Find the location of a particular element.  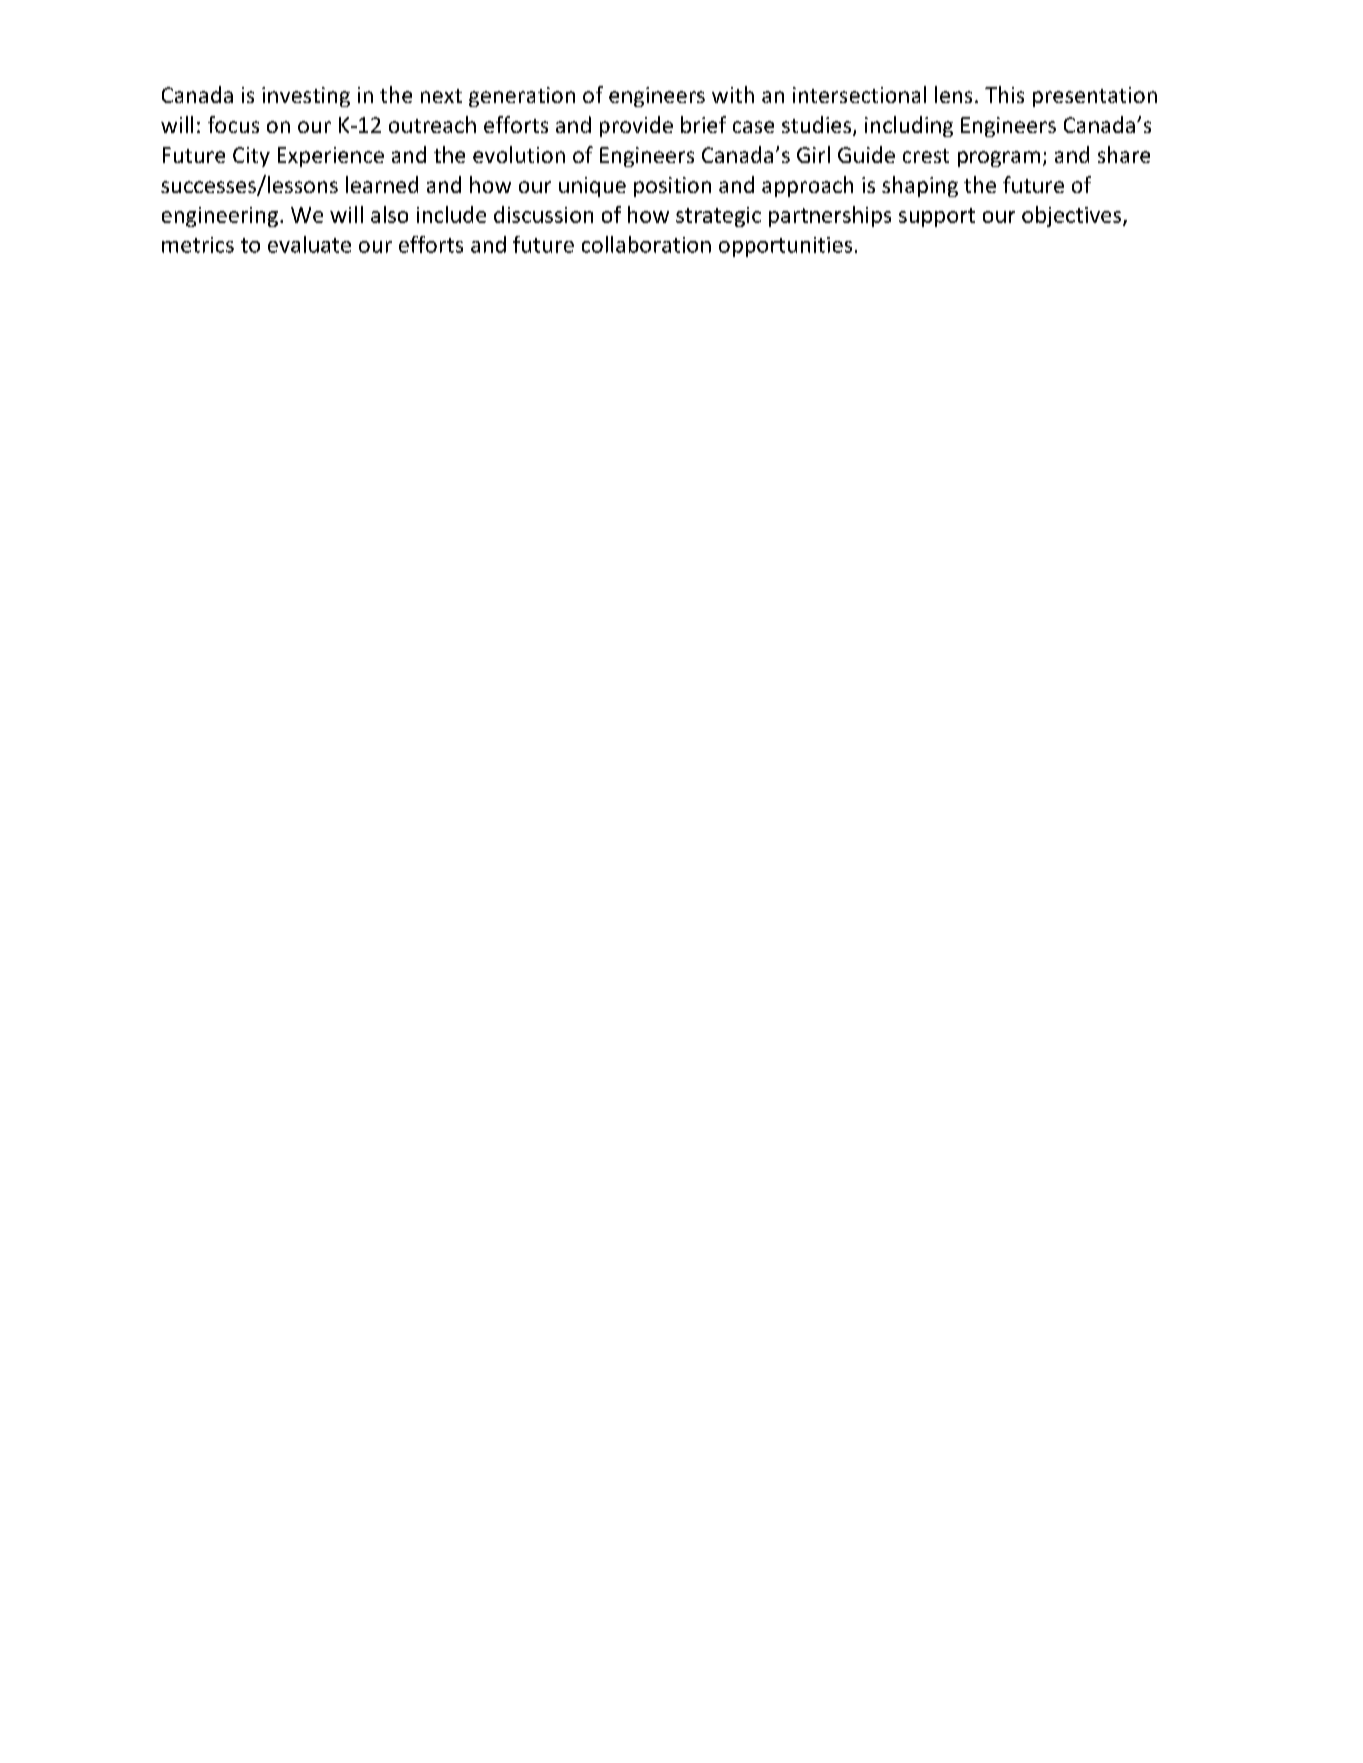

position is located at coordinates (672, 187).
